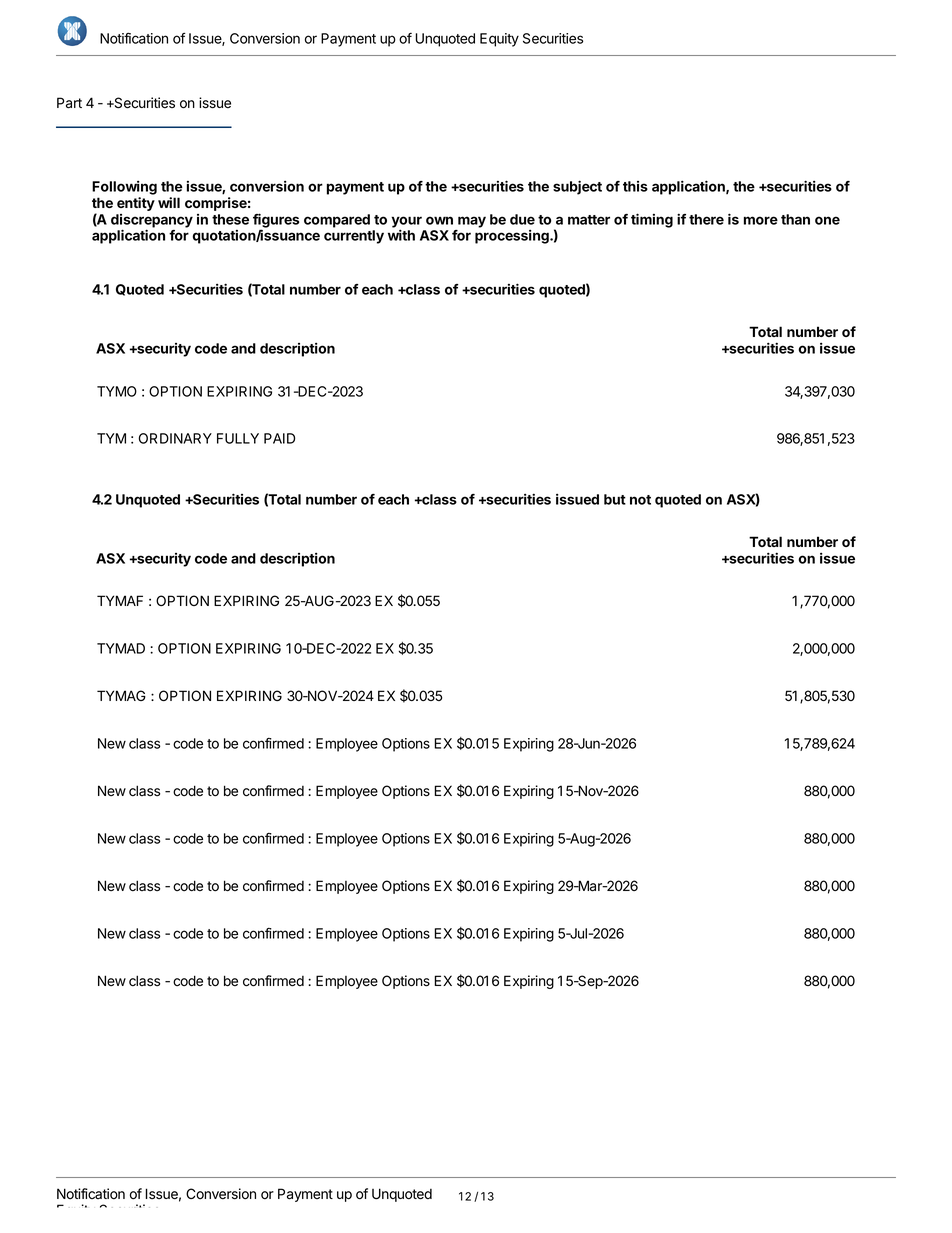 This screenshot has width=952, height=1233. What do you see at coordinates (577, 187) in the screenshot?
I see `subject` at bounding box center [577, 187].
